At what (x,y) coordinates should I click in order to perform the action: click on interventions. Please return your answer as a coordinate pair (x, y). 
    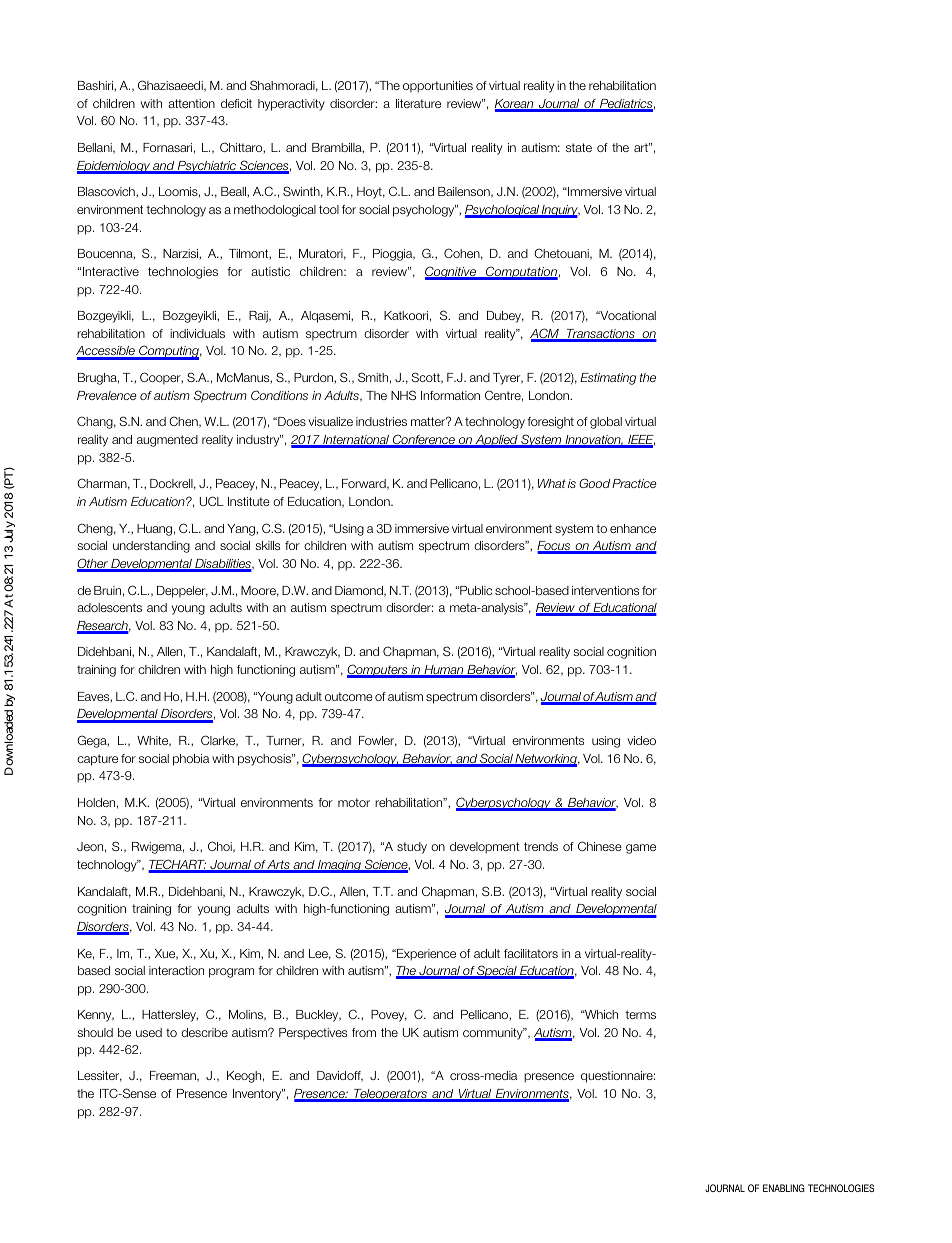
    Looking at the image, I should click on (605, 590).
